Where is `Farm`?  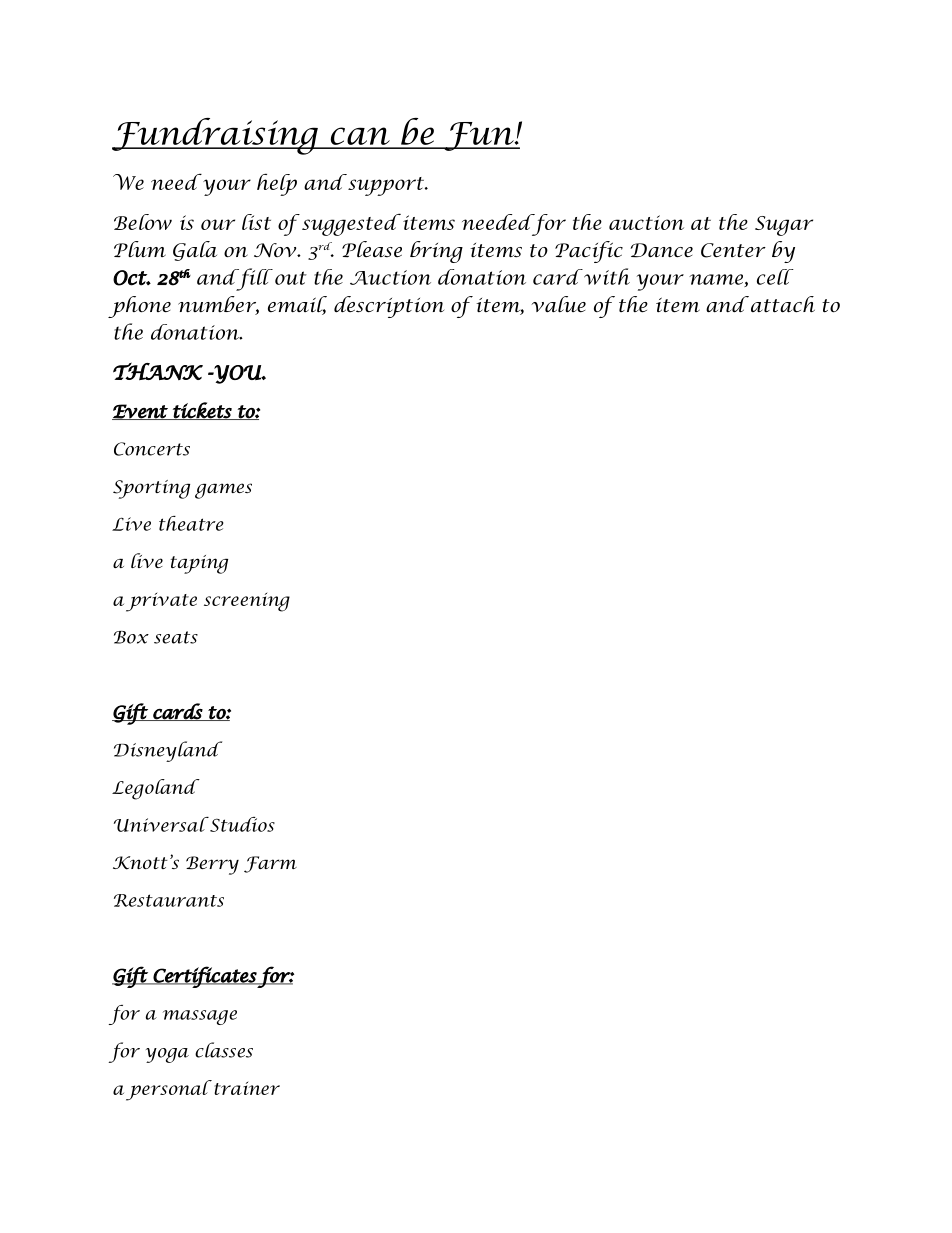 Farm is located at coordinates (270, 864).
